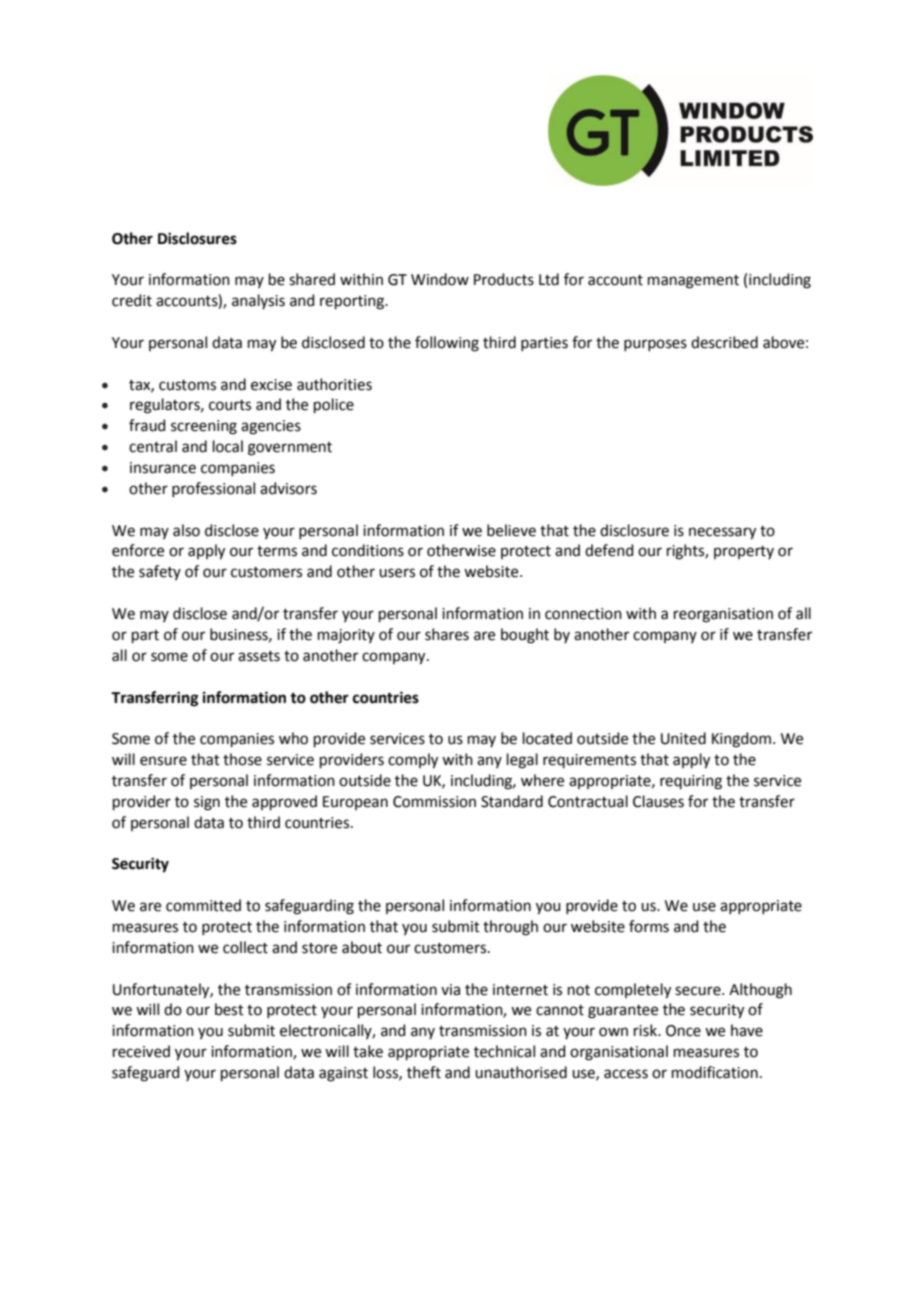 This document has height=1308, width=924. What do you see at coordinates (722, 533) in the document?
I see `necessary` at bounding box center [722, 533].
